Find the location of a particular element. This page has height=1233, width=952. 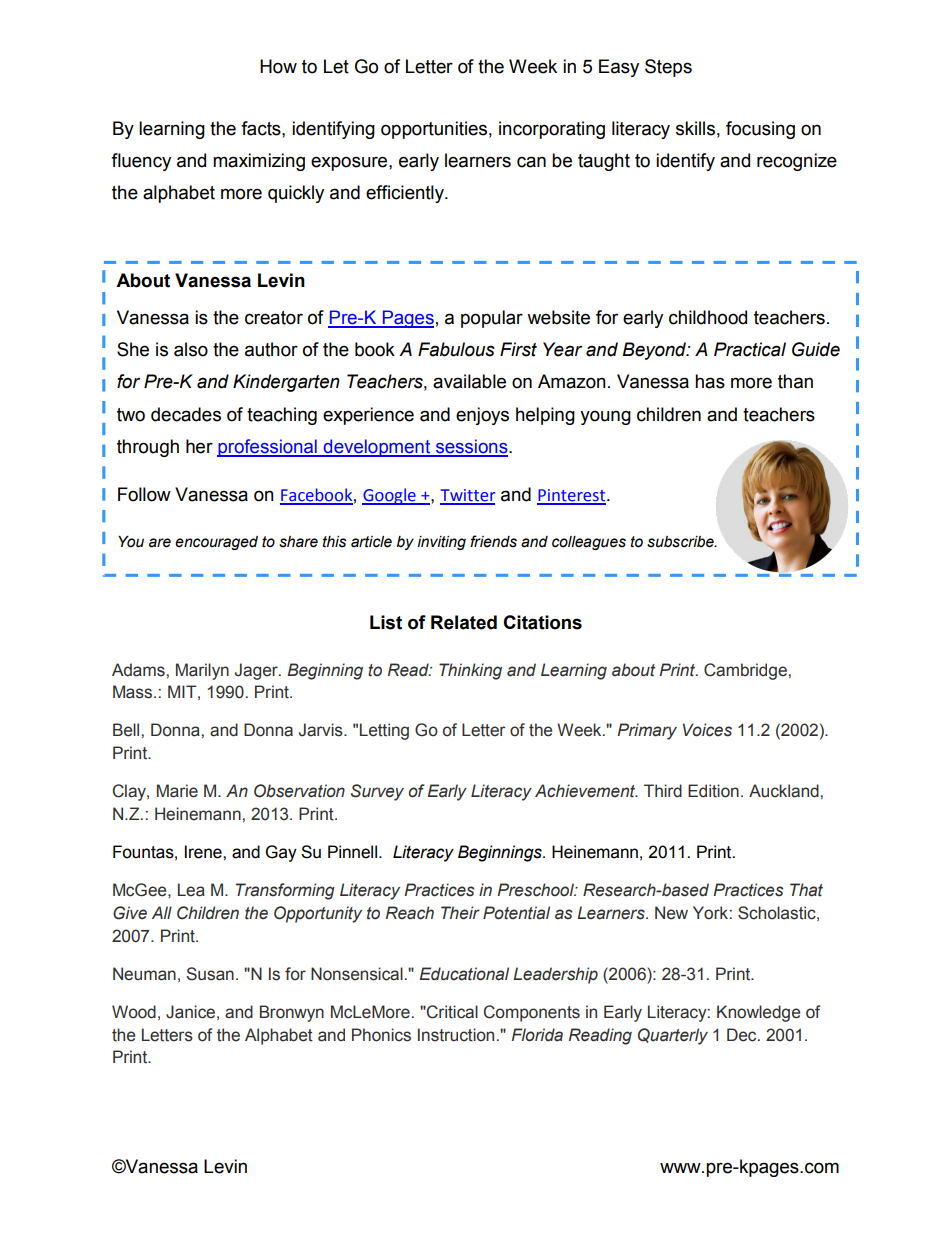

Survey is located at coordinates (377, 792).
